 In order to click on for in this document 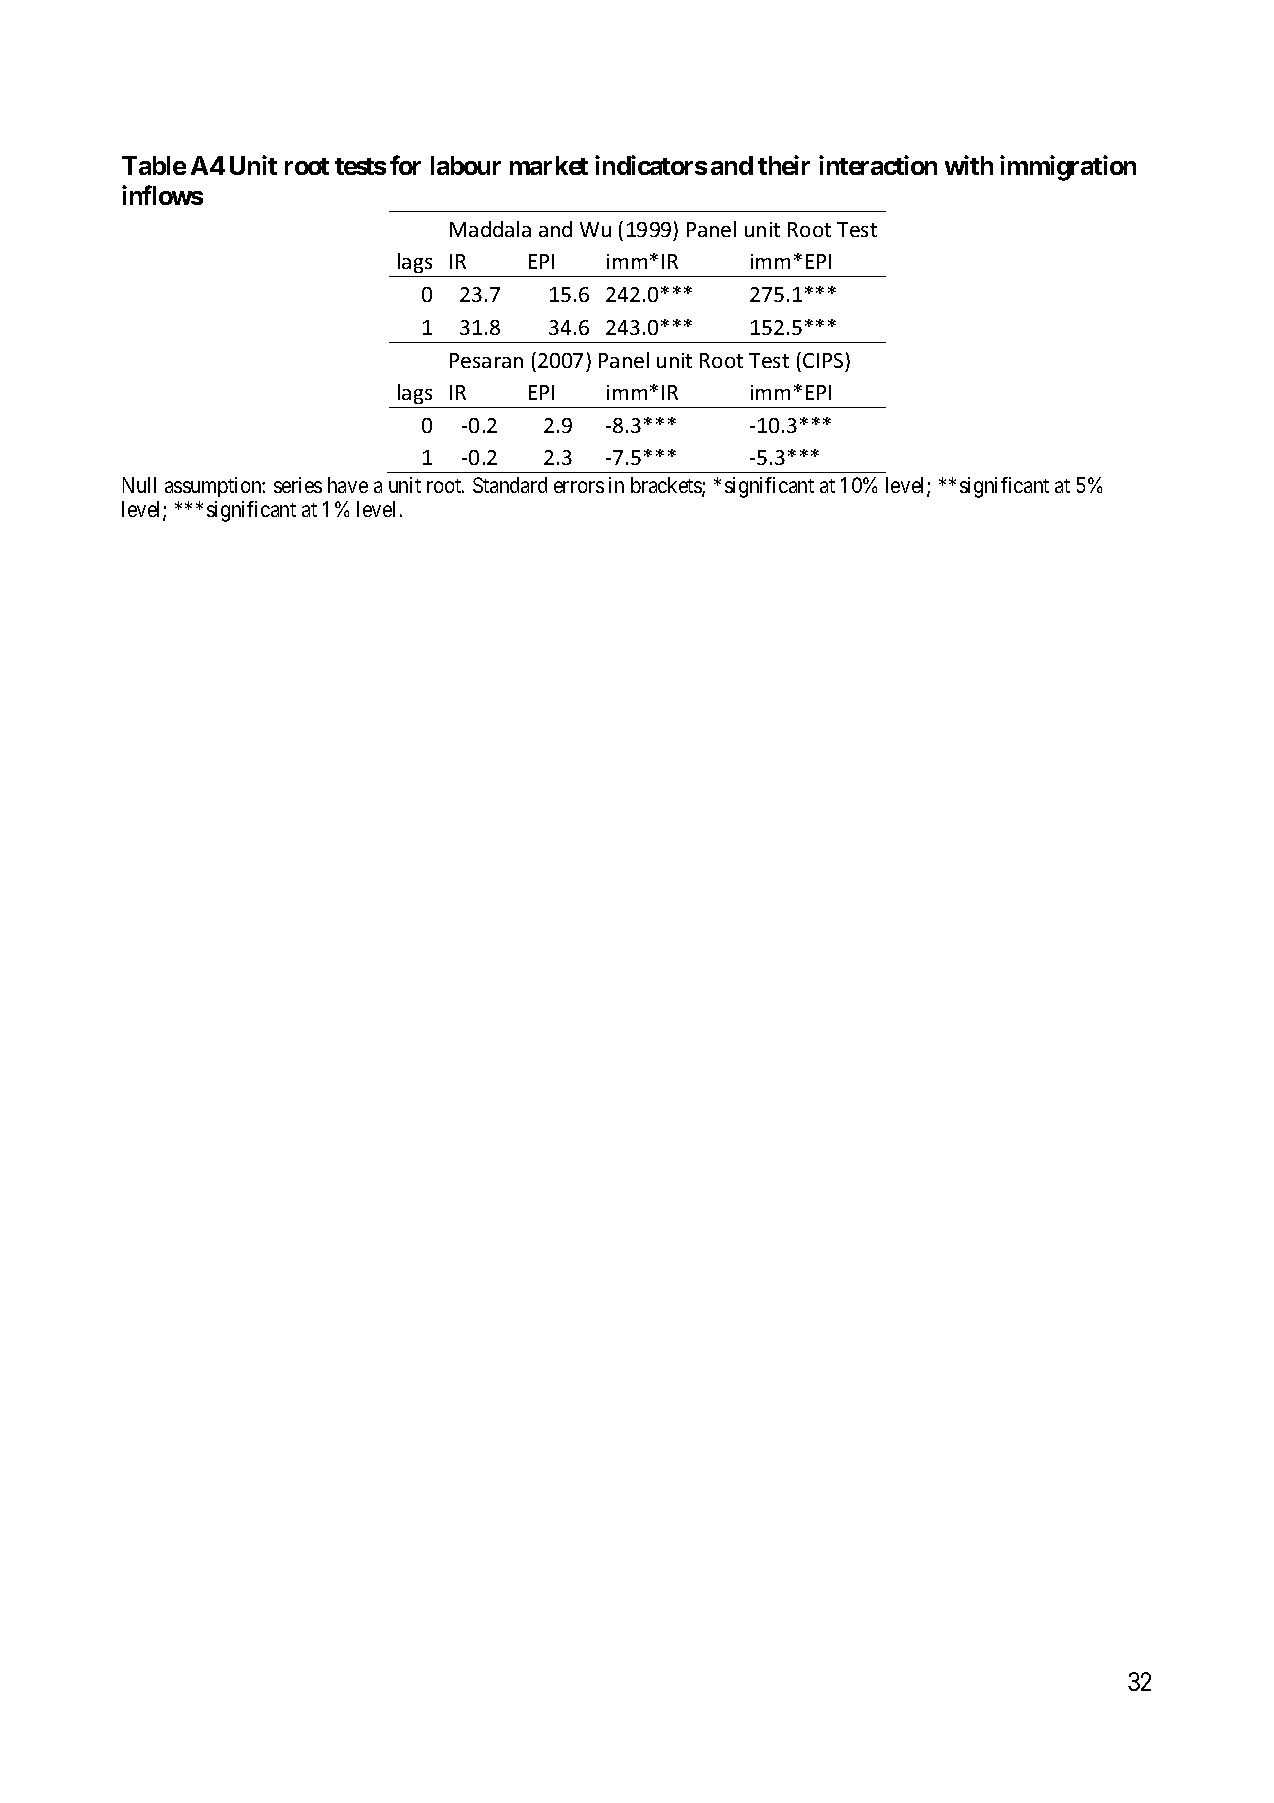, I will do `click(405, 165)`.
